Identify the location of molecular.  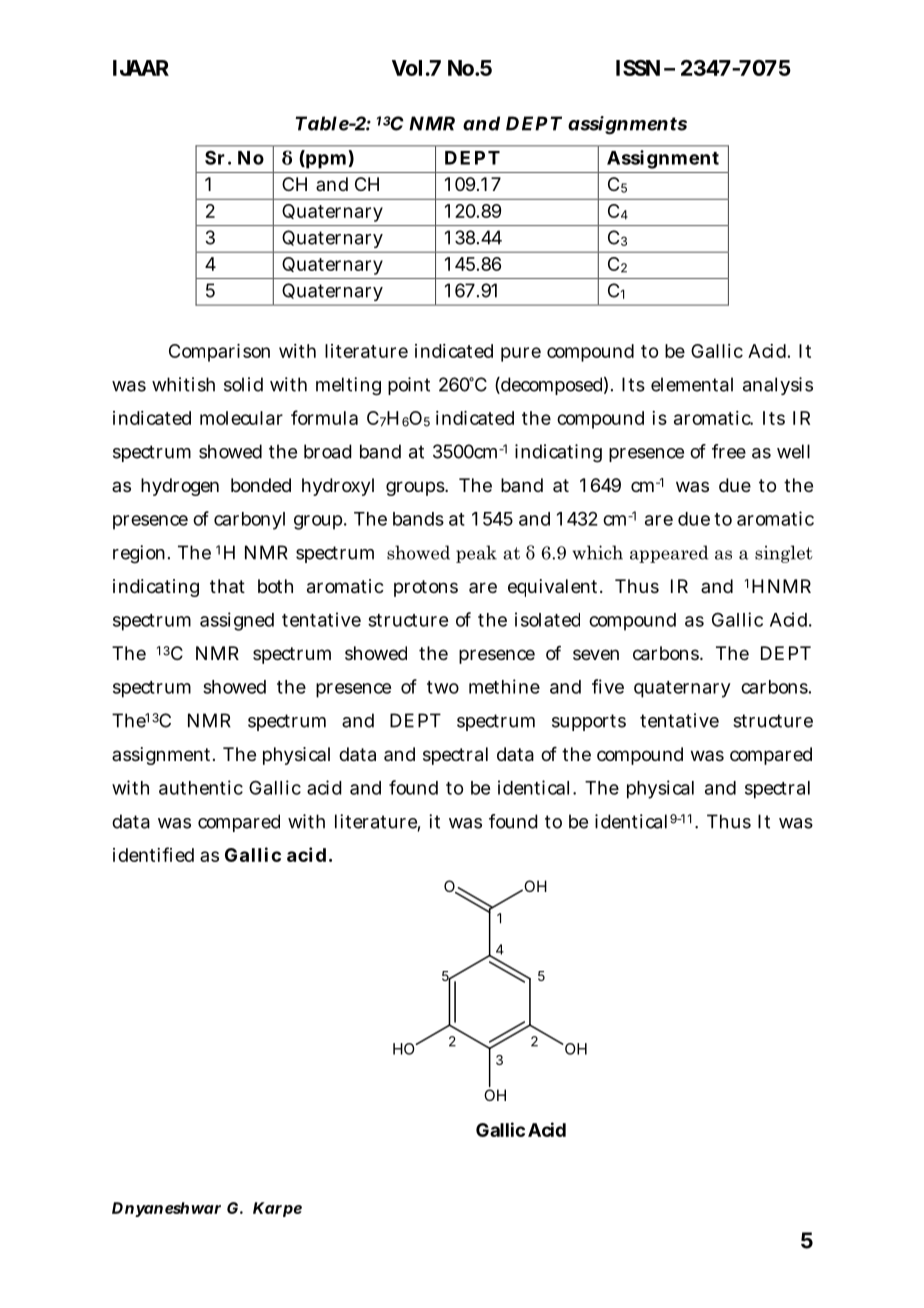
(241, 418).
